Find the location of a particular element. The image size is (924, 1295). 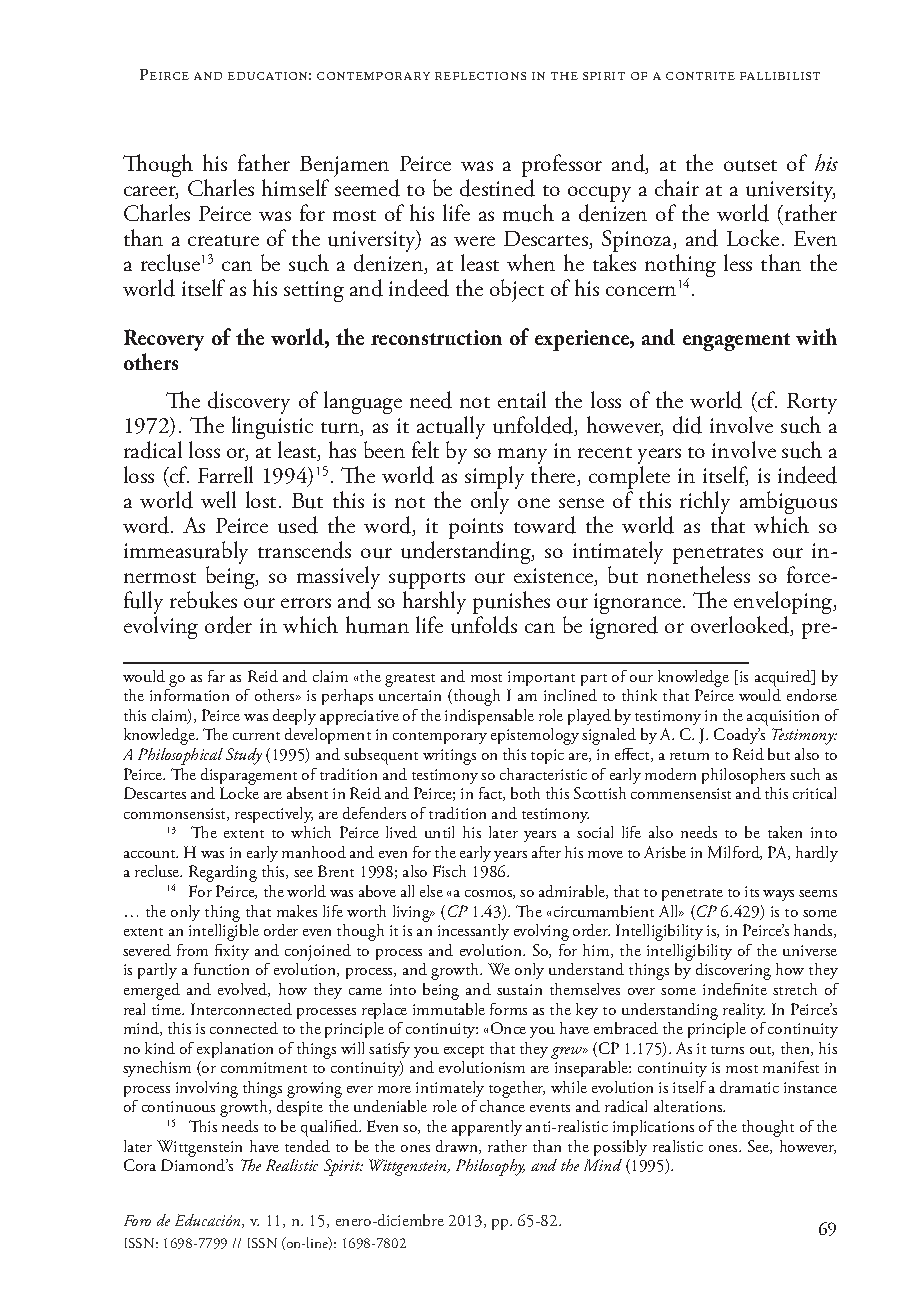

father is located at coordinates (264, 162).
